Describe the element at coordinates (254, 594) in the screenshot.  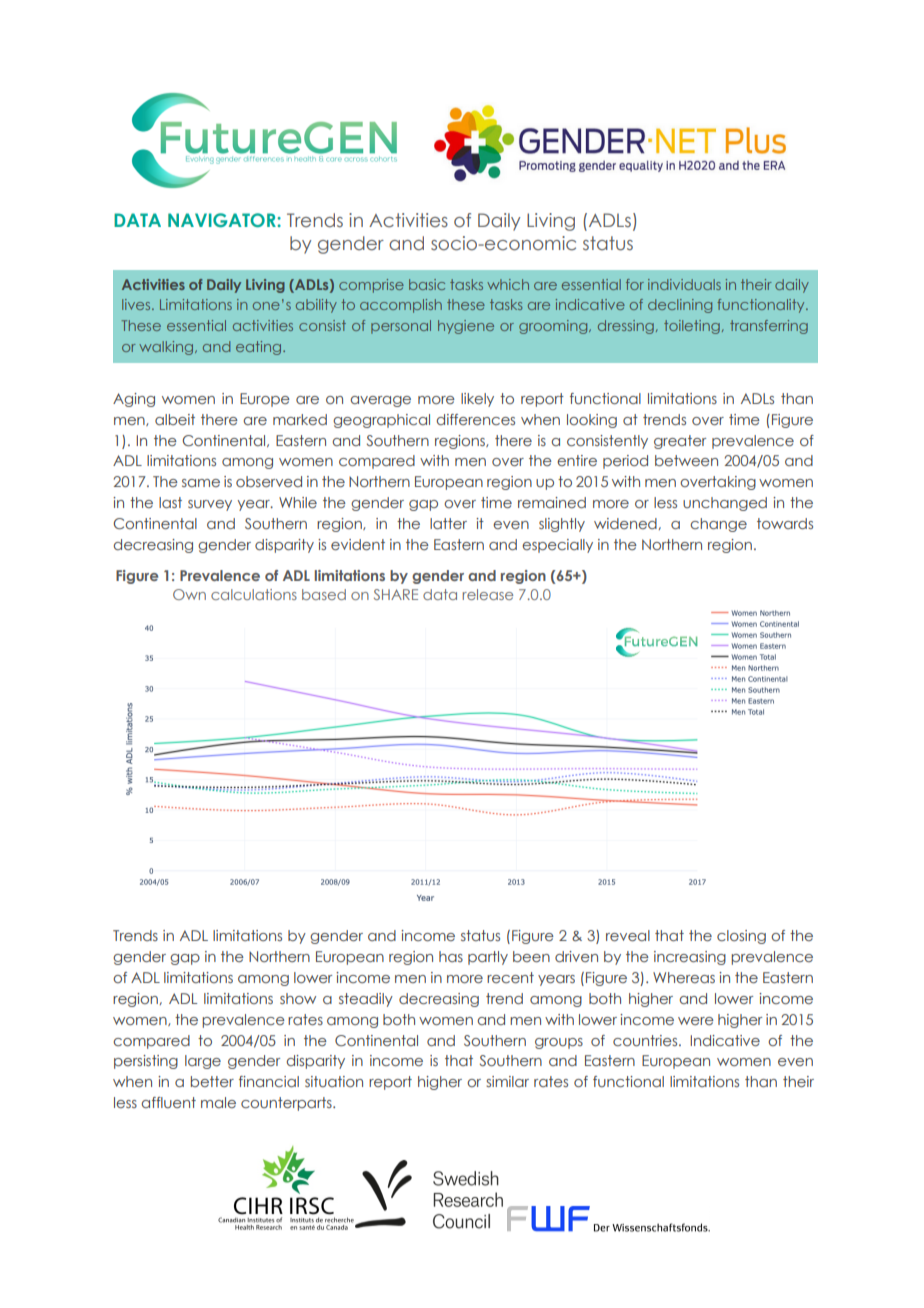
I see `calculations` at that location.
